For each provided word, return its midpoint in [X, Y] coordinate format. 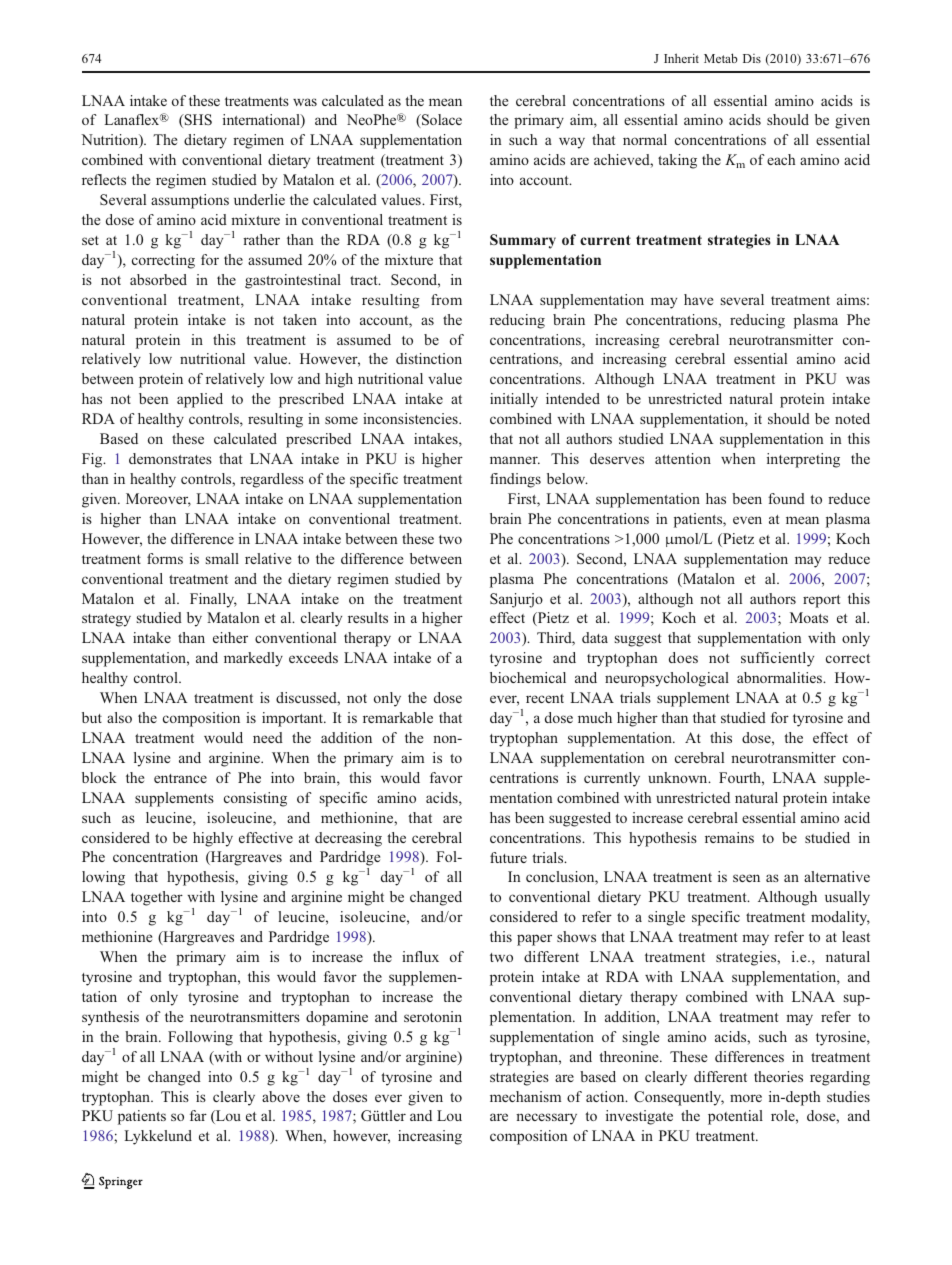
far [198, 1115]
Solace [441, 121]
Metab [721, 58]
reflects [104, 179]
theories [778, 1076]
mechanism [525, 1096]
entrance [180, 778]
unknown [679, 777]
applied [200, 400]
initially [514, 400]
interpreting [803, 460]
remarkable [398, 717]
